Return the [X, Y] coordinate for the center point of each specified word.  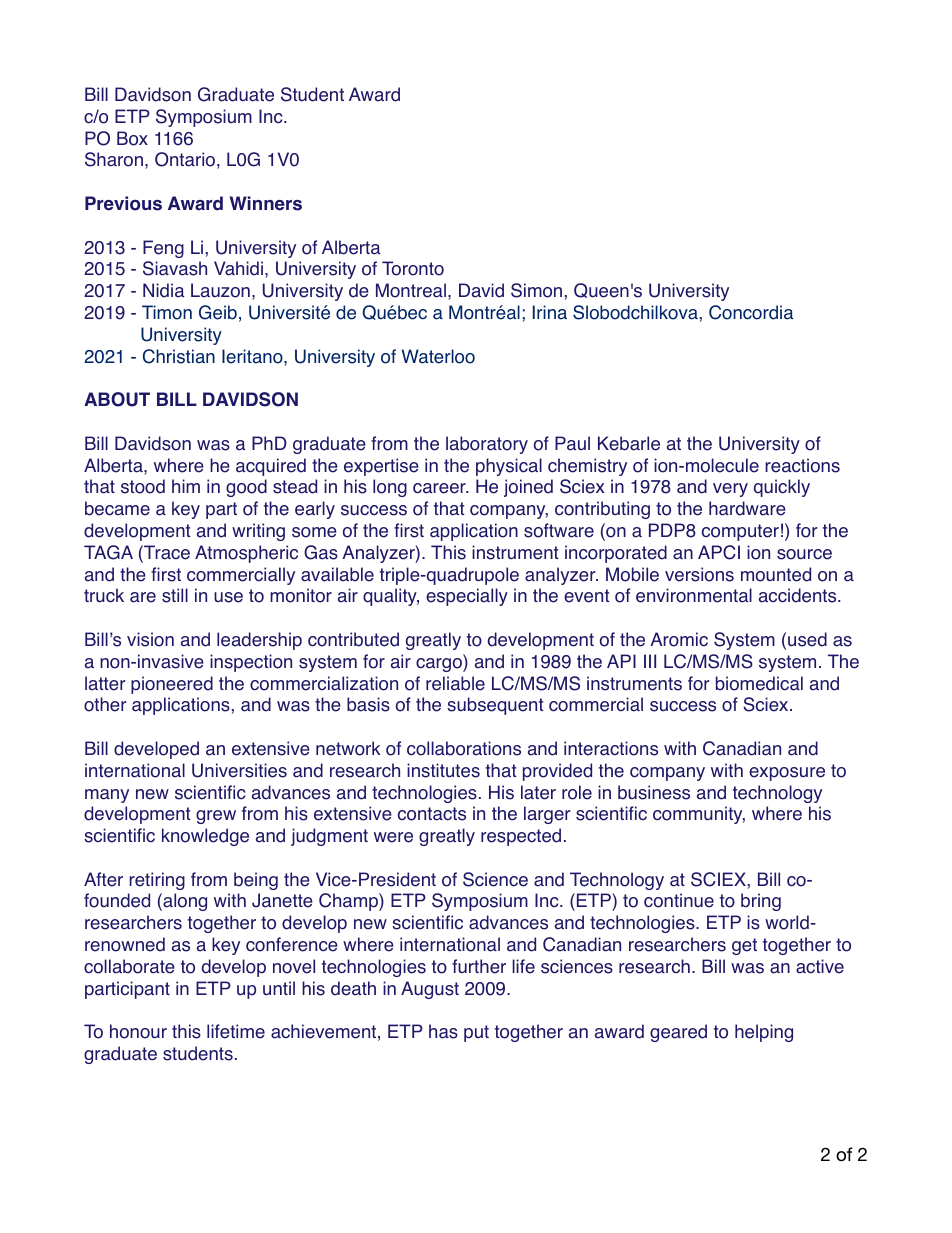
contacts [432, 814]
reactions [802, 465]
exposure [787, 774]
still [175, 595]
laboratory [487, 445]
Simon [536, 290]
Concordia [751, 312]
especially [467, 597]
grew [216, 817]
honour [138, 1031]
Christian [179, 356]
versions [699, 574]
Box [132, 138]
